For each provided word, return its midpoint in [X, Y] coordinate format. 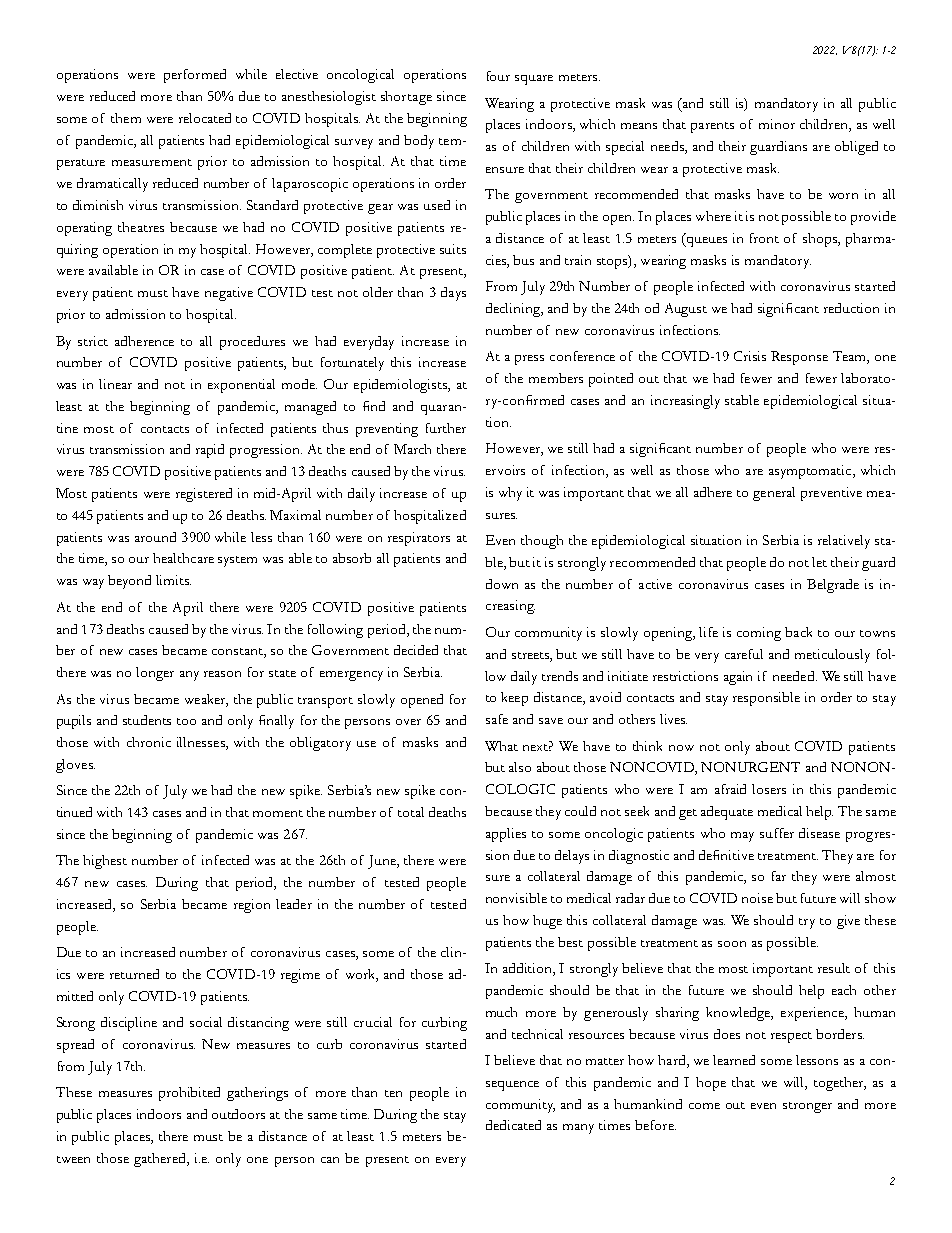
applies [506, 835]
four [498, 76]
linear [115, 384]
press [529, 360]
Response [799, 358]
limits [173, 580]
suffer [777, 833]
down [502, 584]
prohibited [189, 1094]
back [798, 632]
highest [105, 862]
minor [777, 124]
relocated [205, 118]
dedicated [513, 1125]
